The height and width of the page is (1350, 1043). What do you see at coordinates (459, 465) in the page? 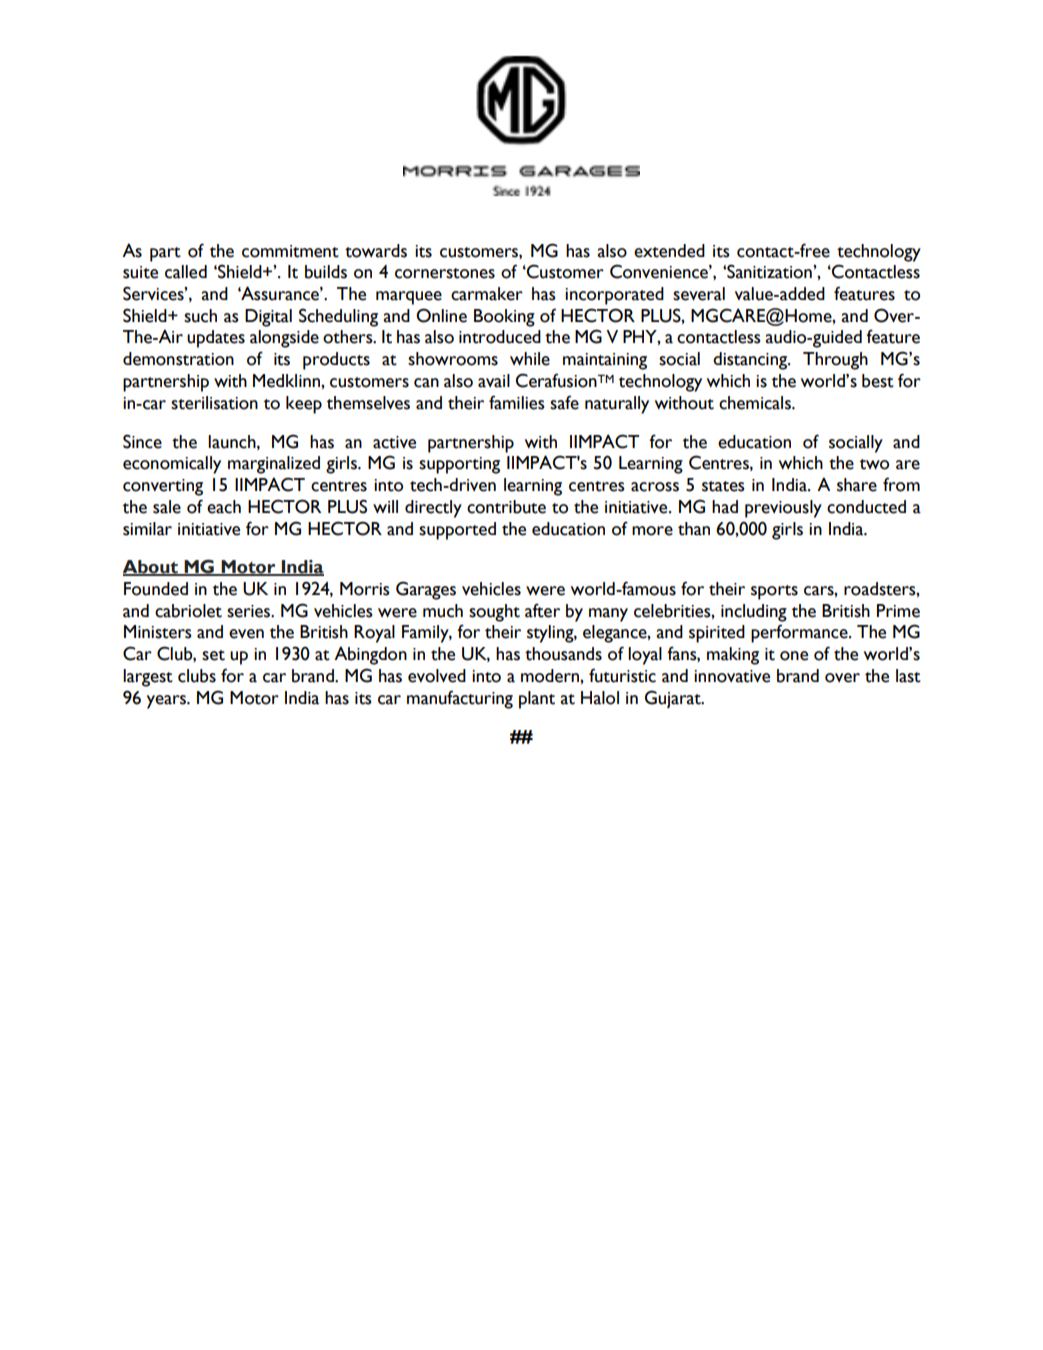
I see `supporting` at bounding box center [459, 465].
